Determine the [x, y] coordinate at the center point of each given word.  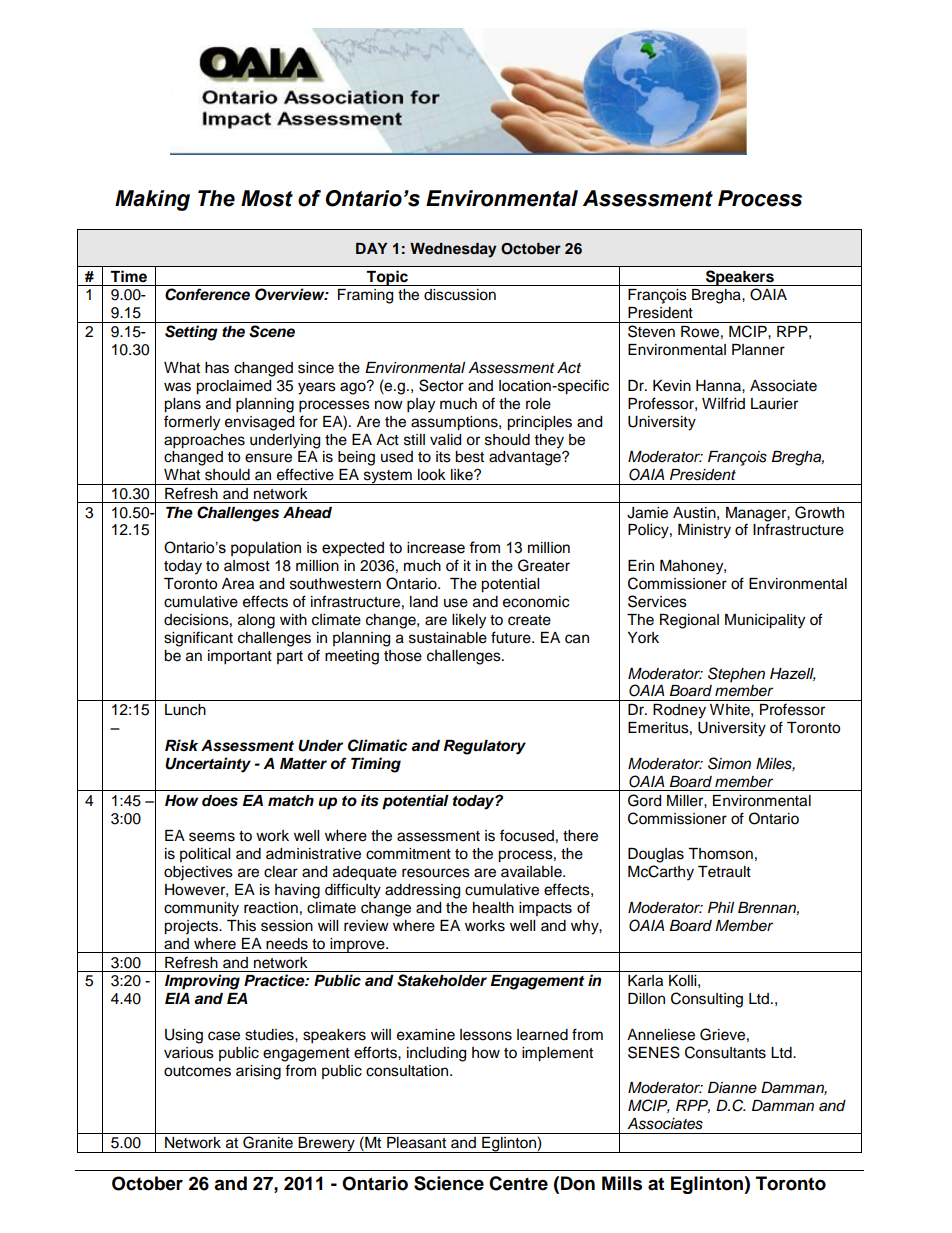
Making [152, 200]
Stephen [736, 674]
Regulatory [485, 747]
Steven [651, 331]
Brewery [327, 1145]
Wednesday [453, 250]
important [240, 657]
